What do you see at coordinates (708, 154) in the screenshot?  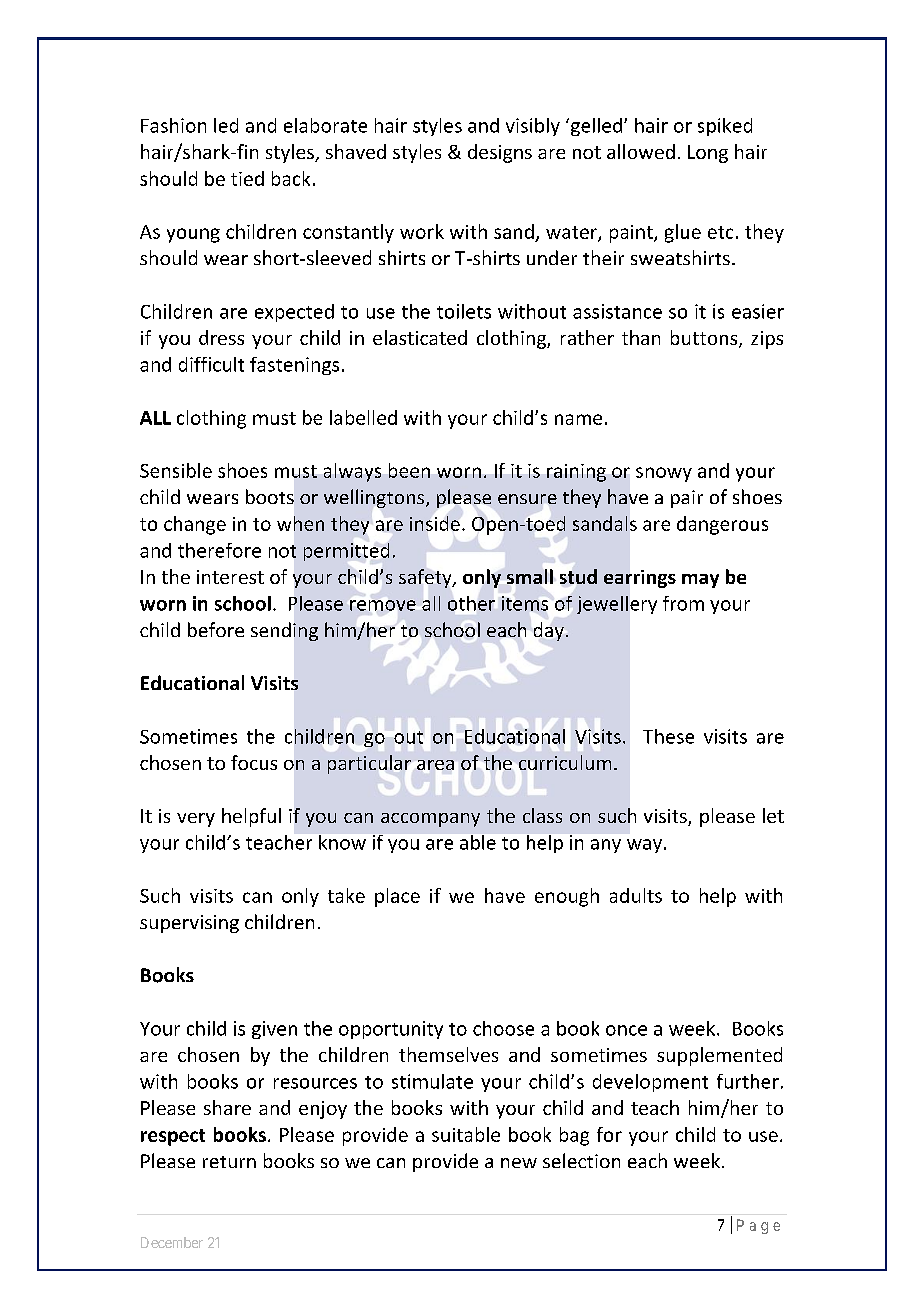 I see `Long` at bounding box center [708, 154].
